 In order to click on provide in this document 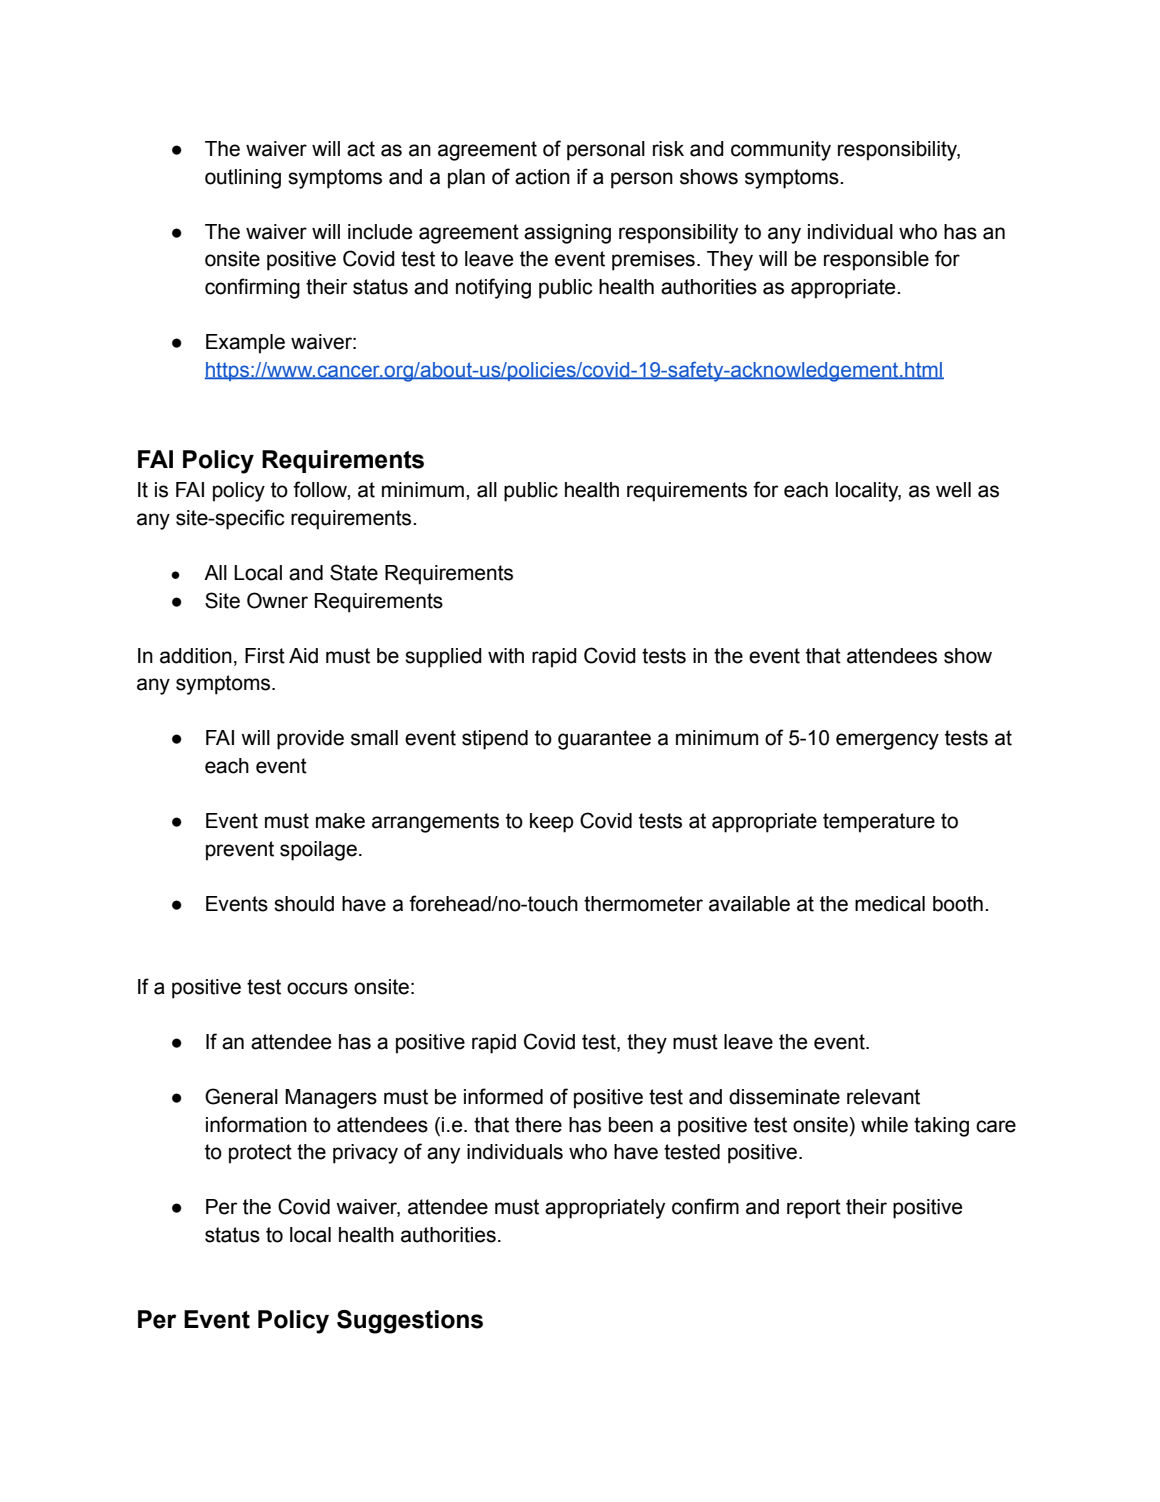, I will do `click(310, 740)`.
